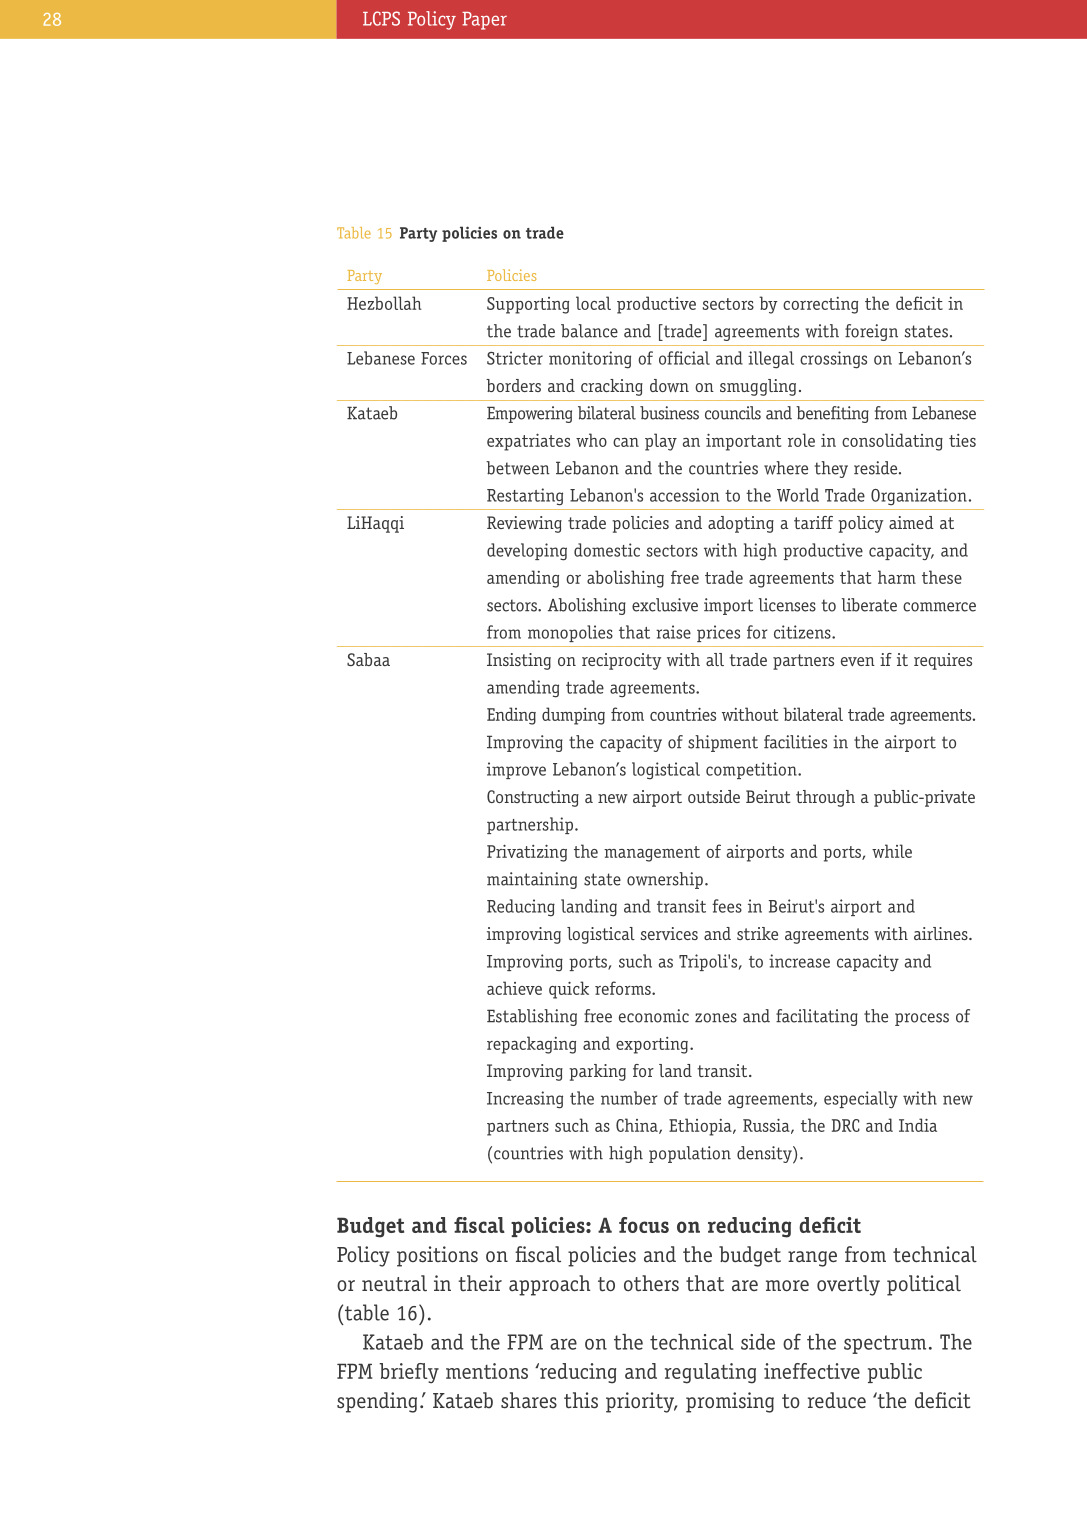  I want to click on services, so click(669, 933).
